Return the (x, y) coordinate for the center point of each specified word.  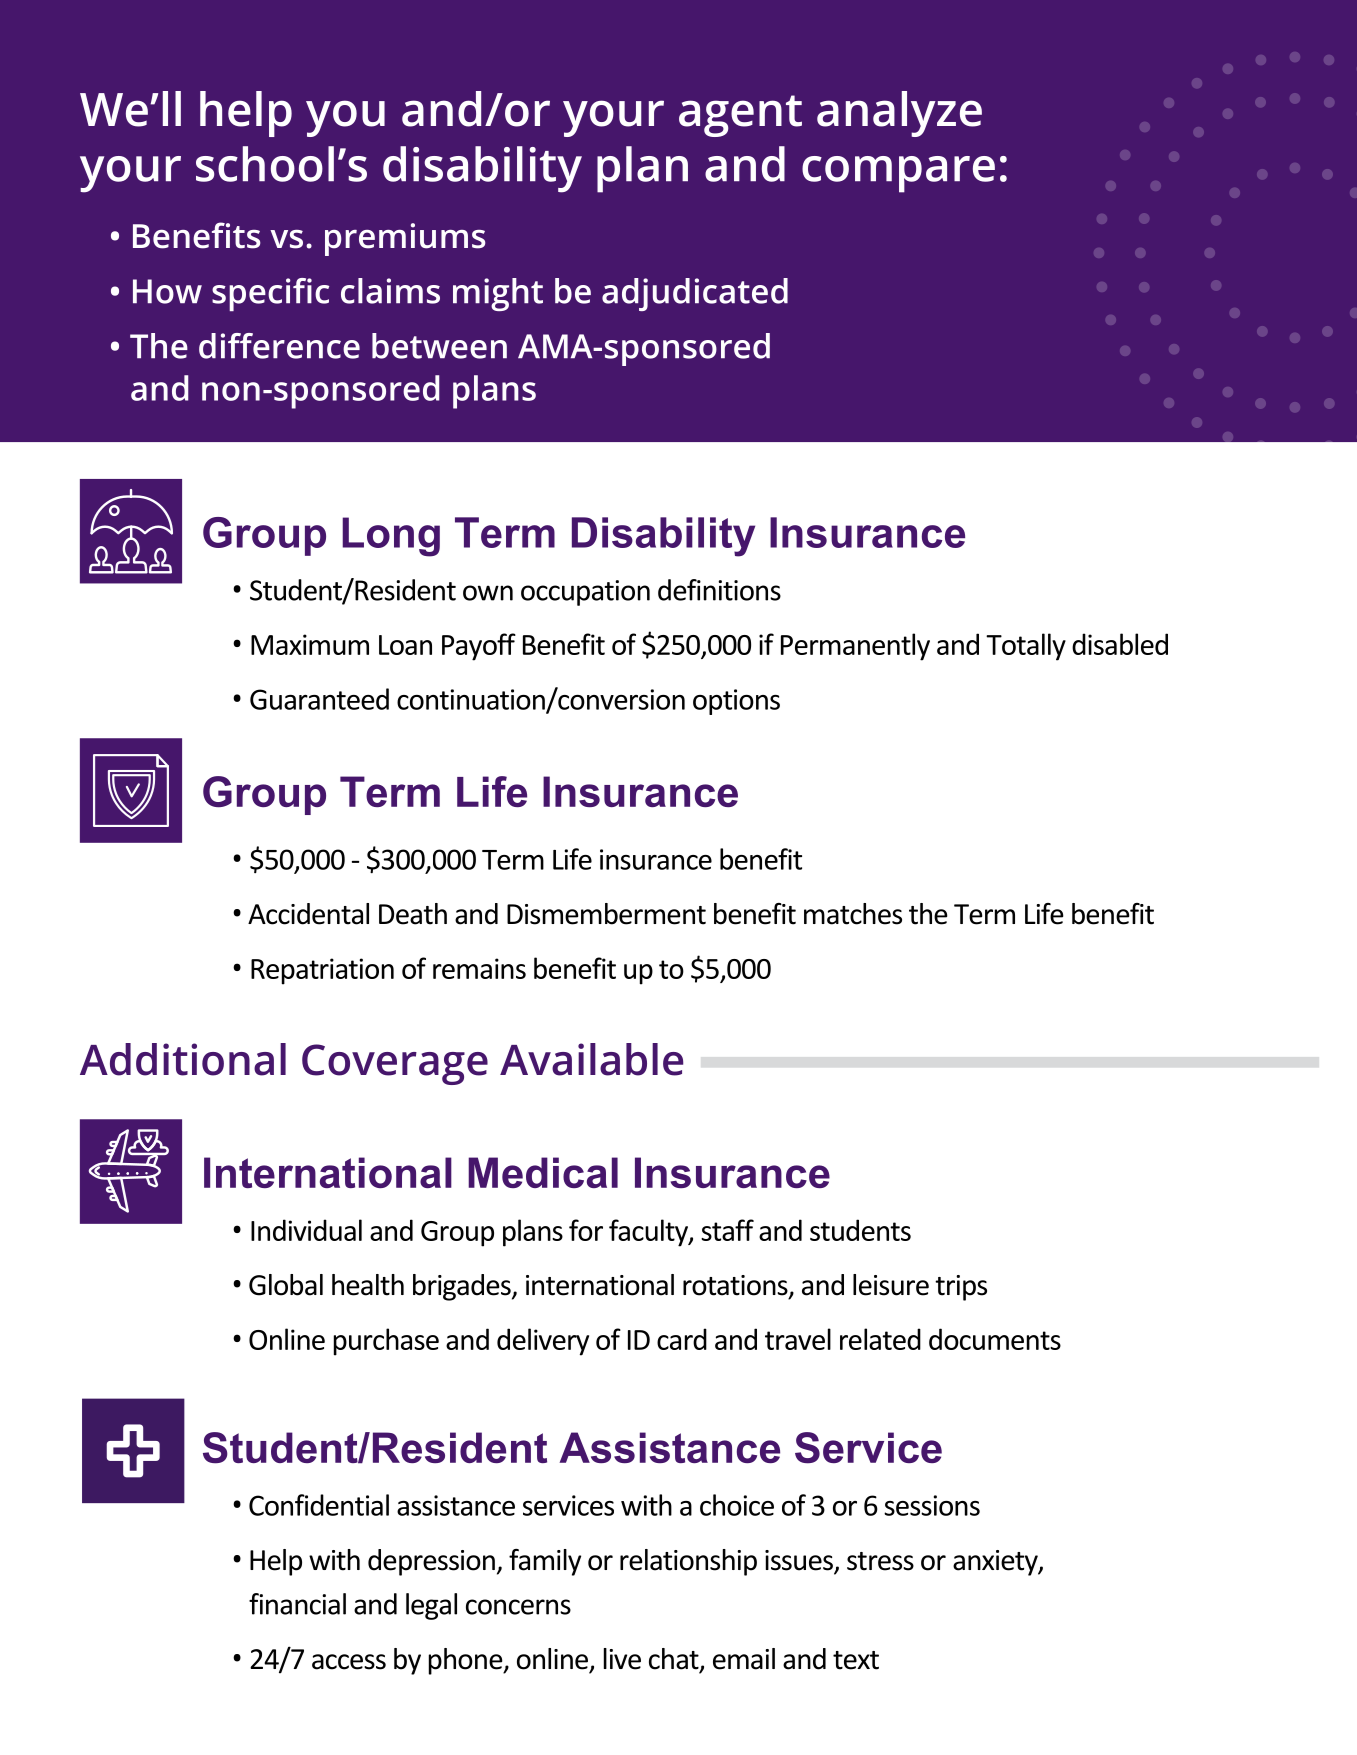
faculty (649, 1233)
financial (297, 1604)
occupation (585, 593)
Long (391, 537)
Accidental (308, 914)
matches (853, 914)
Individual (306, 1230)
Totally (1026, 647)
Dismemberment (606, 914)
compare (898, 174)
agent (740, 116)
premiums (405, 239)
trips (961, 1288)
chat (675, 1660)
